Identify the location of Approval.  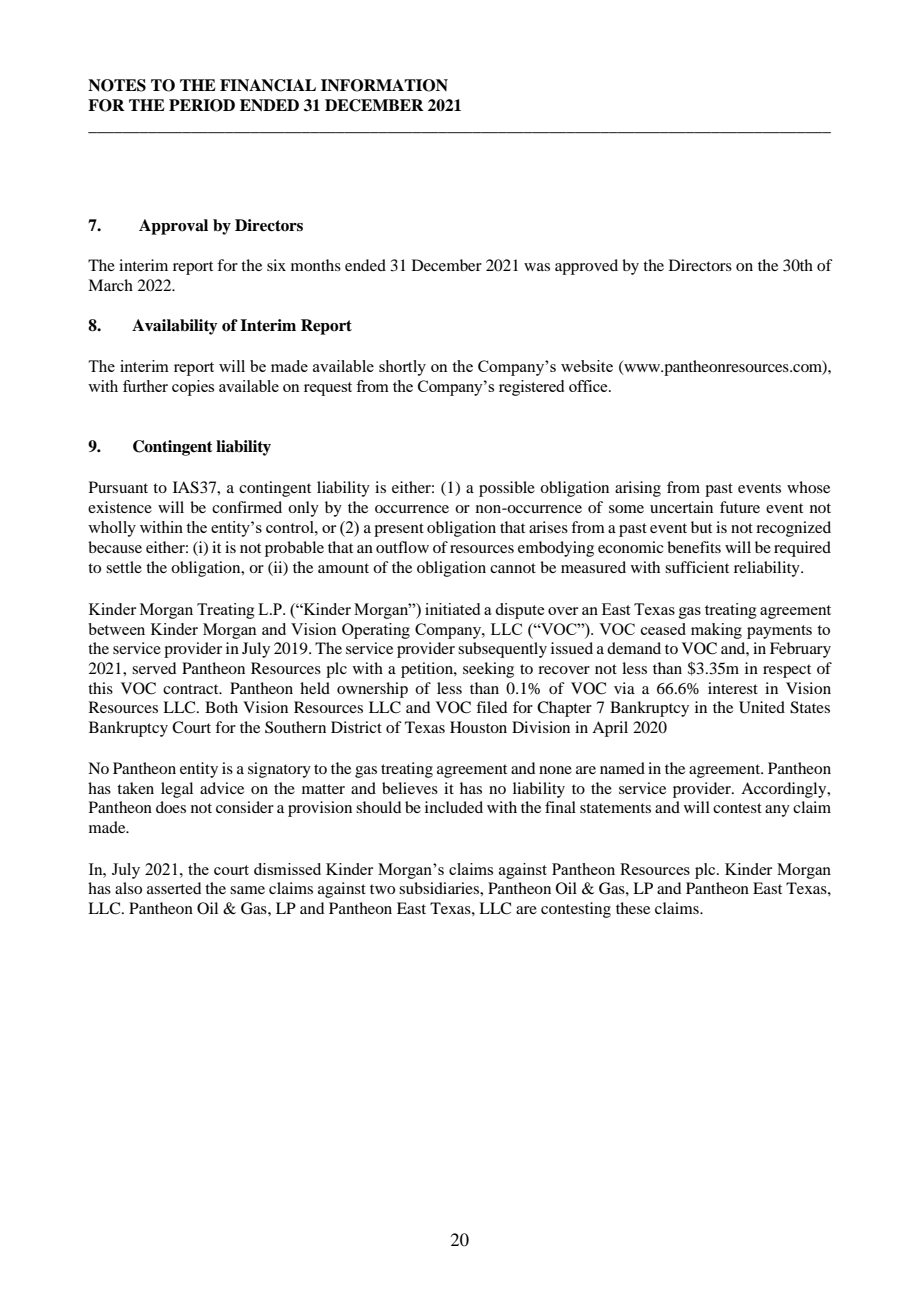
(173, 227).
